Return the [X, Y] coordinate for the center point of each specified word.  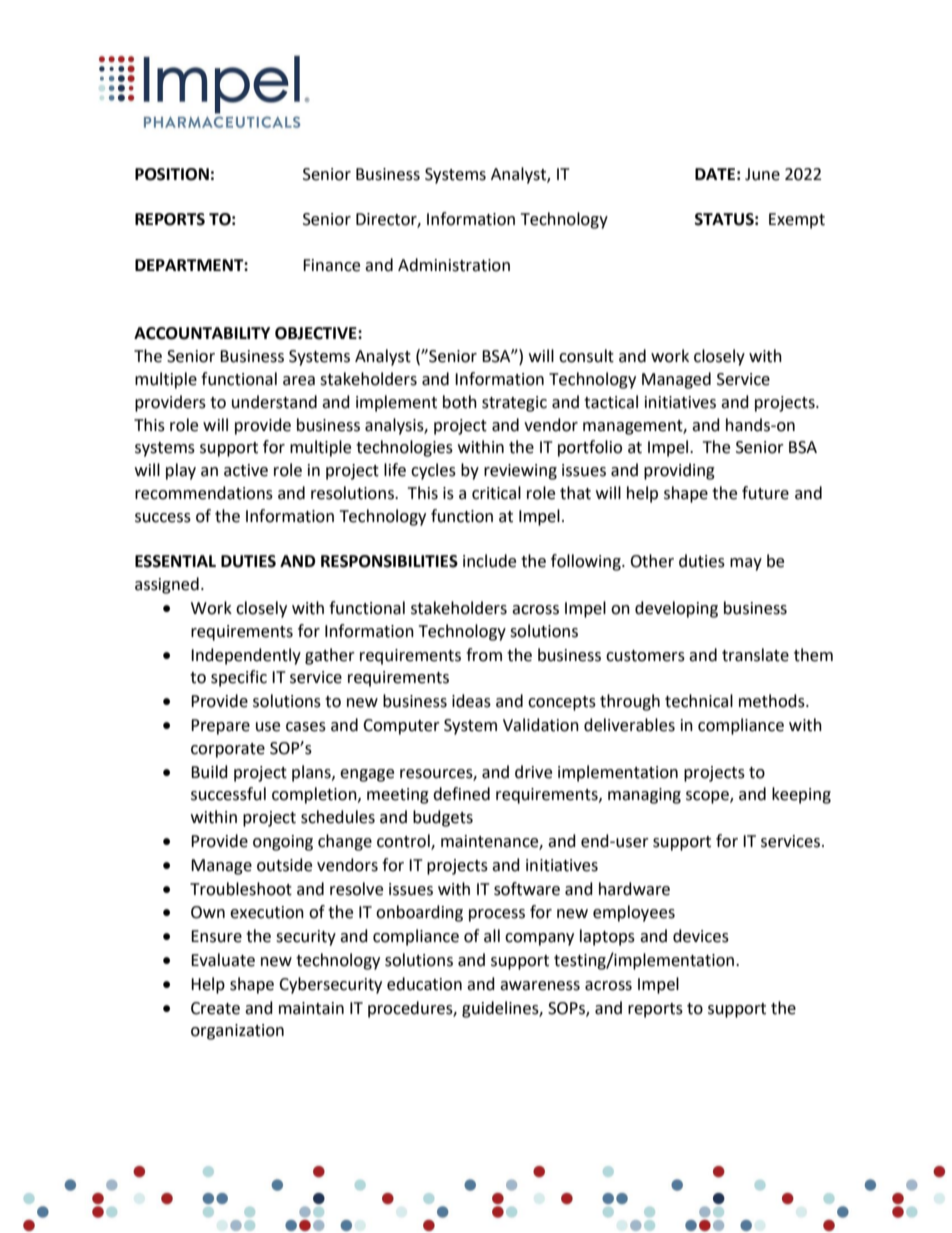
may [746, 564]
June [762, 174]
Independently [246, 656]
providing [679, 471]
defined [461, 794]
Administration [454, 265]
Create [215, 1008]
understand [274, 402]
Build [209, 772]
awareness [540, 986]
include [489, 561]
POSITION [172, 174]
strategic [514, 404]
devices [701, 936]
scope [708, 797]
